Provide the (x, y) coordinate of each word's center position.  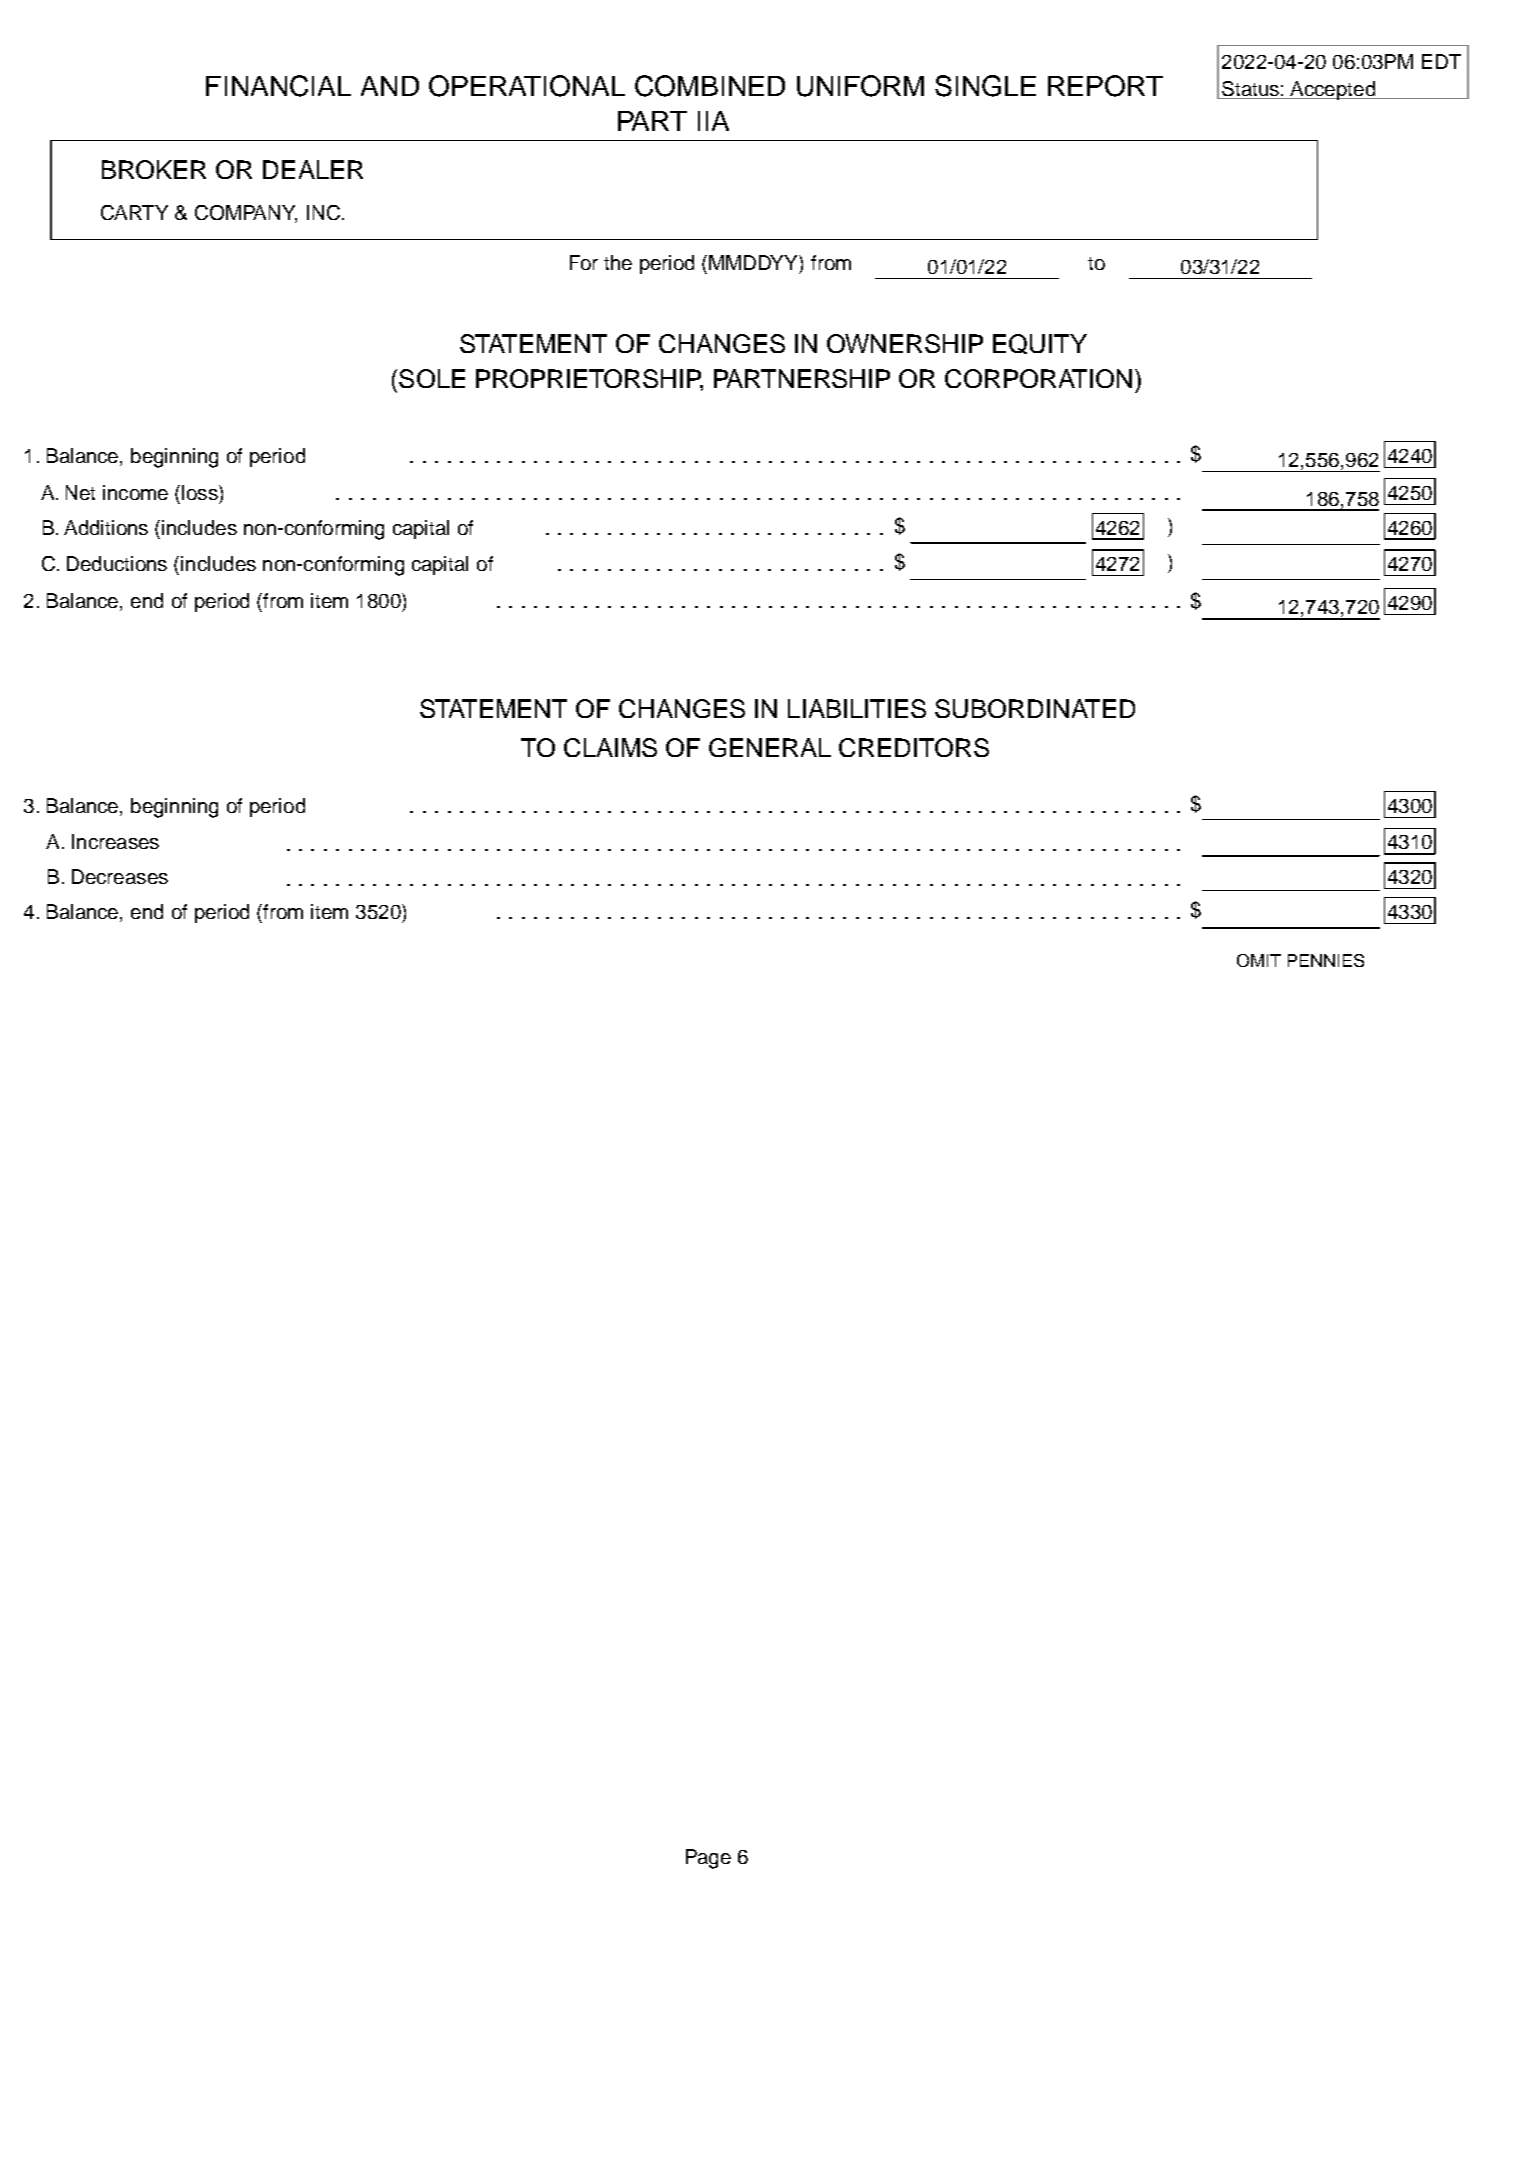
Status (1250, 90)
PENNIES (1326, 960)
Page (708, 1859)
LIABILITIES (857, 708)
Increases (115, 841)
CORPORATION (1038, 378)
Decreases (120, 876)
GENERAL (770, 747)
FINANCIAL (278, 86)
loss (201, 492)
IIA (713, 121)
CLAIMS (610, 747)
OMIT (1259, 960)
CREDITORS (914, 747)
